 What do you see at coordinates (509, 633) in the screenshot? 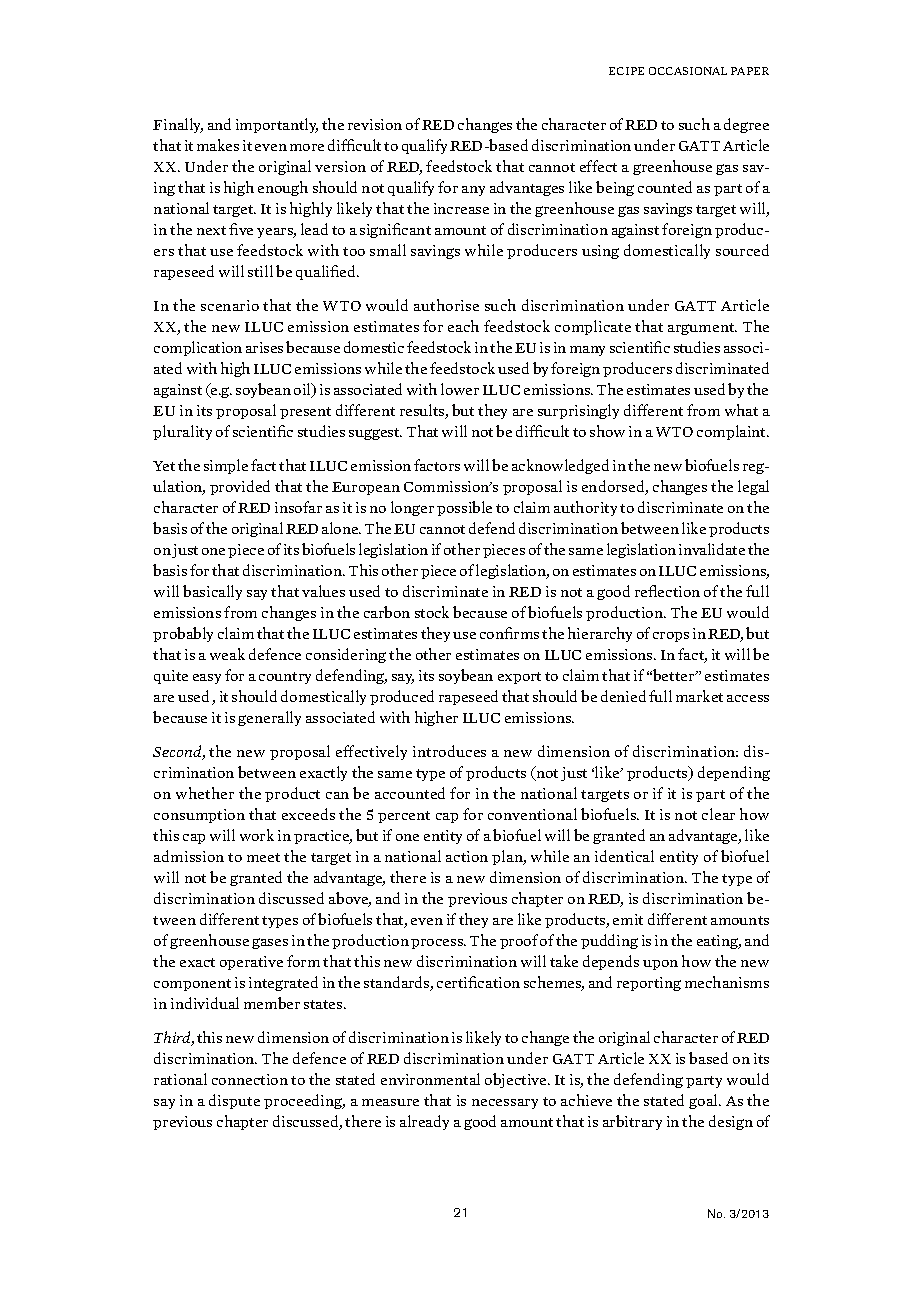
I see `confirms` at bounding box center [509, 633].
